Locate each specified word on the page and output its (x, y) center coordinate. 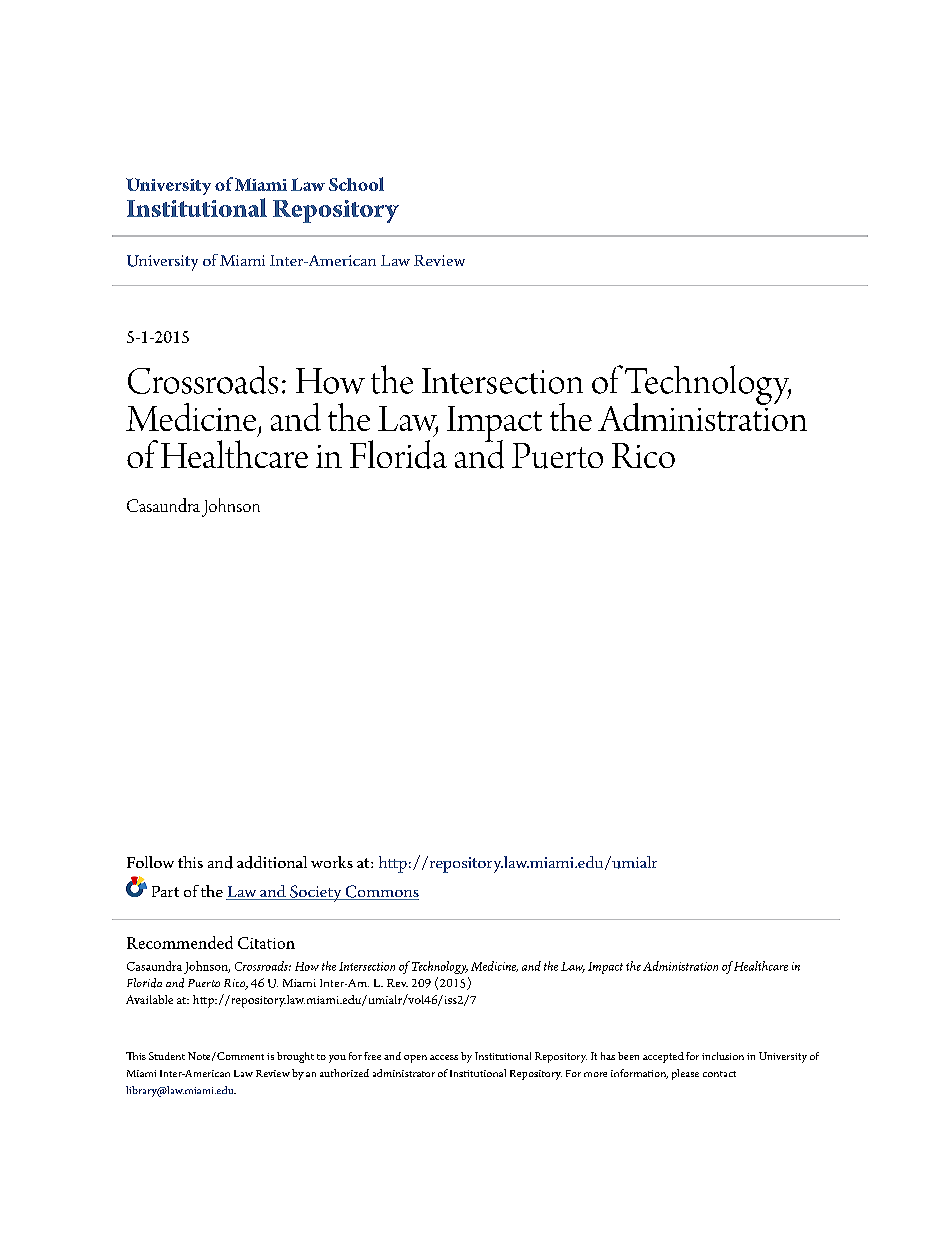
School (356, 184)
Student (167, 1056)
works (332, 862)
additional (272, 862)
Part (165, 891)
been (628, 1056)
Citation (266, 943)
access (444, 1057)
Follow (150, 862)
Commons (381, 892)
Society (316, 893)
